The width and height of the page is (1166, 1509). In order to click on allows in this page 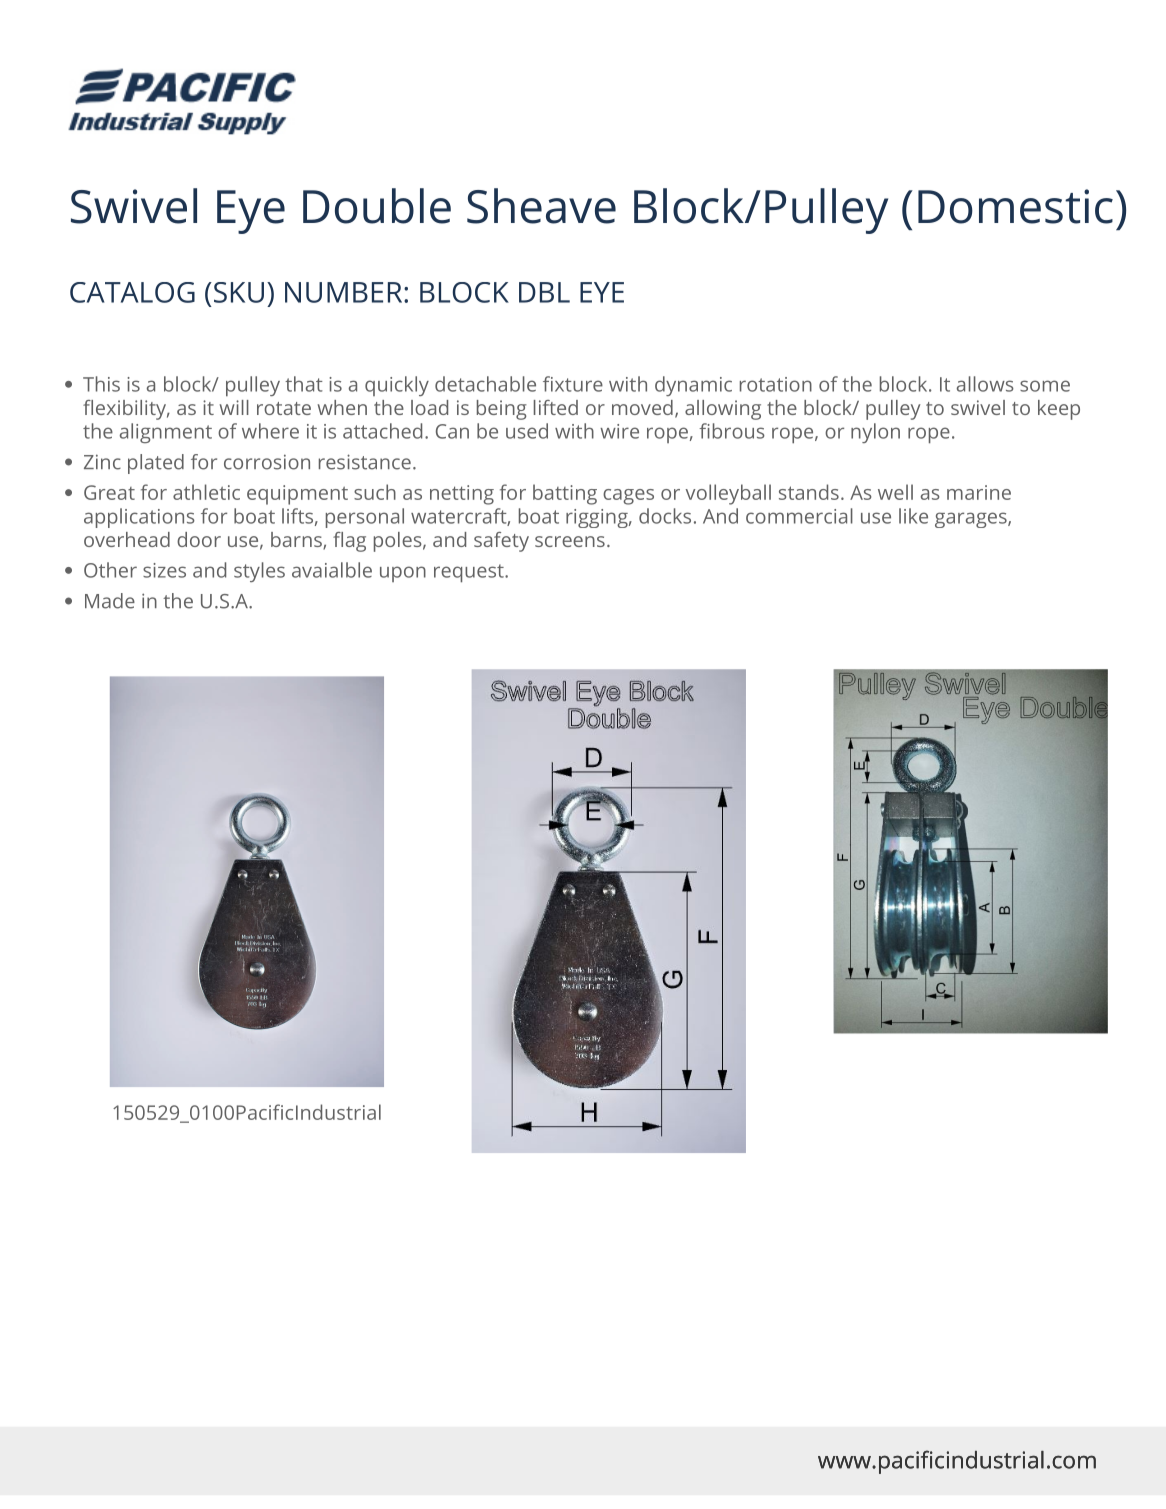, I will do `click(985, 384)`.
